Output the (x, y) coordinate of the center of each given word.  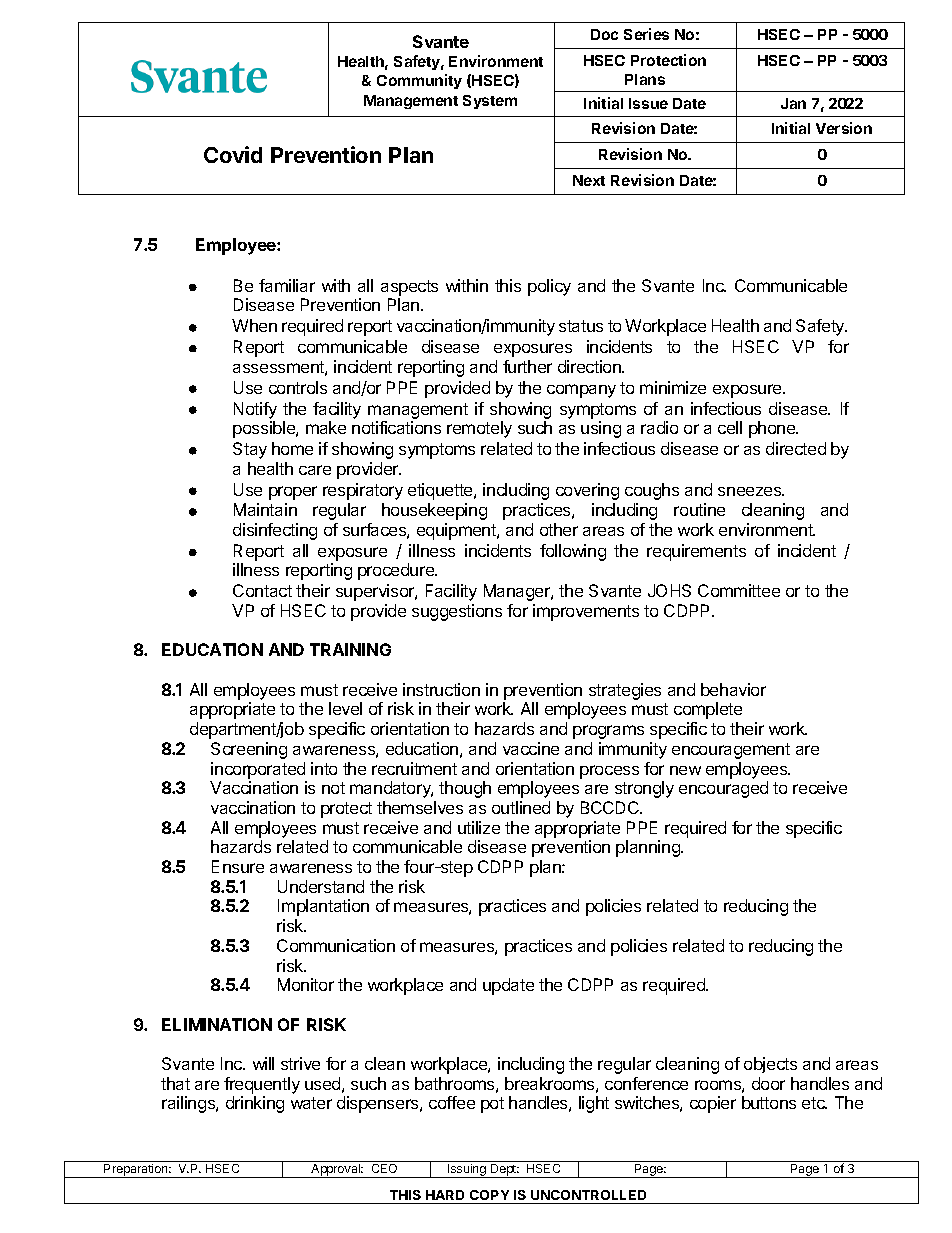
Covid (233, 154)
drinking (255, 1104)
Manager (518, 592)
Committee (739, 590)
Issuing (467, 1171)
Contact (262, 590)
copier (713, 1104)
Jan (793, 103)
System (490, 102)
